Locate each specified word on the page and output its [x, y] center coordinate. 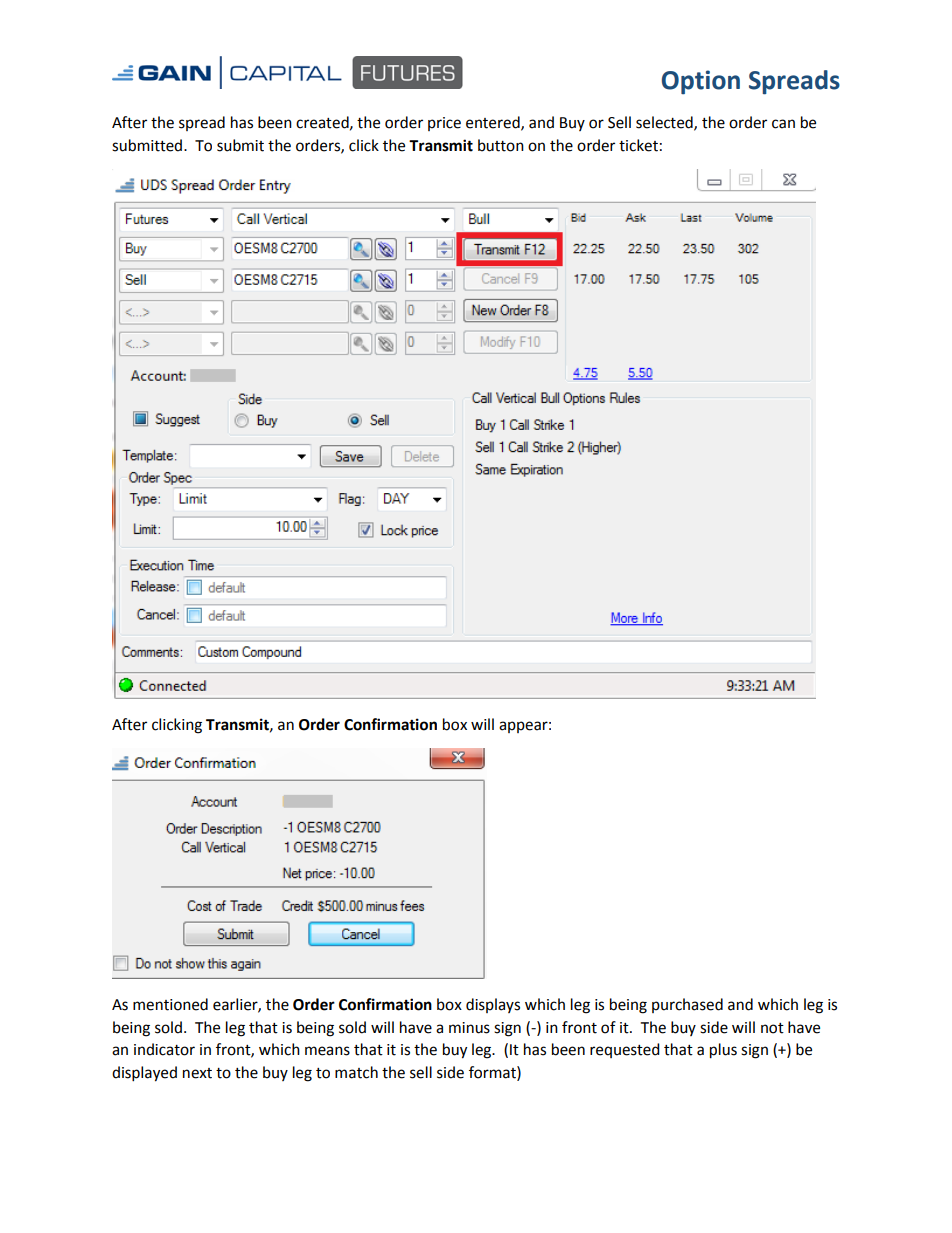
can [783, 124]
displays [493, 1005]
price [444, 124]
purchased [687, 1005]
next [197, 1073]
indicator [164, 1049]
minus [469, 1028]
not [772, 1028]
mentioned [170, 1004]
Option [701, 82]
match [356, 1072]
